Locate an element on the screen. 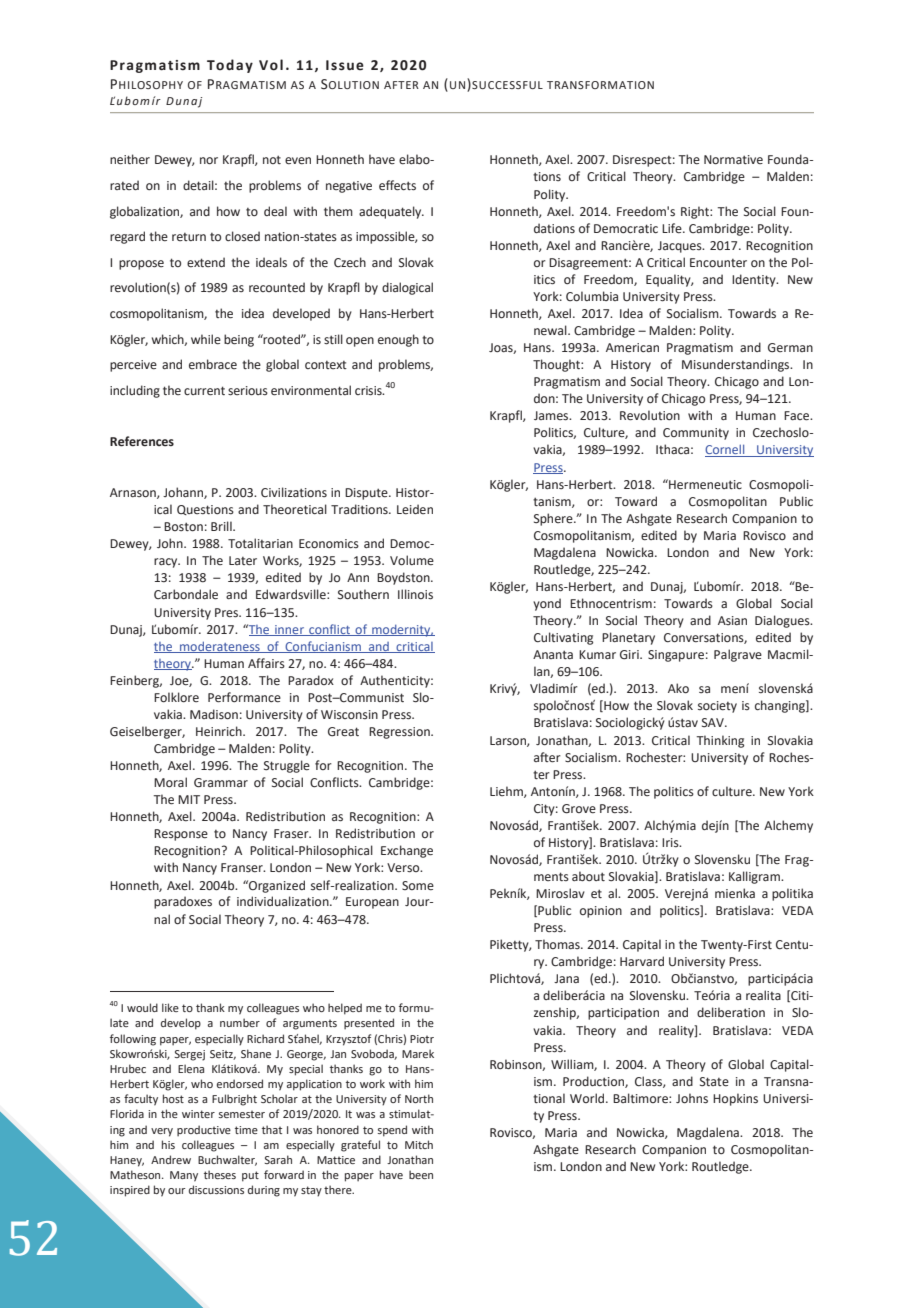  Asian is located at coordinates (732, 620).
